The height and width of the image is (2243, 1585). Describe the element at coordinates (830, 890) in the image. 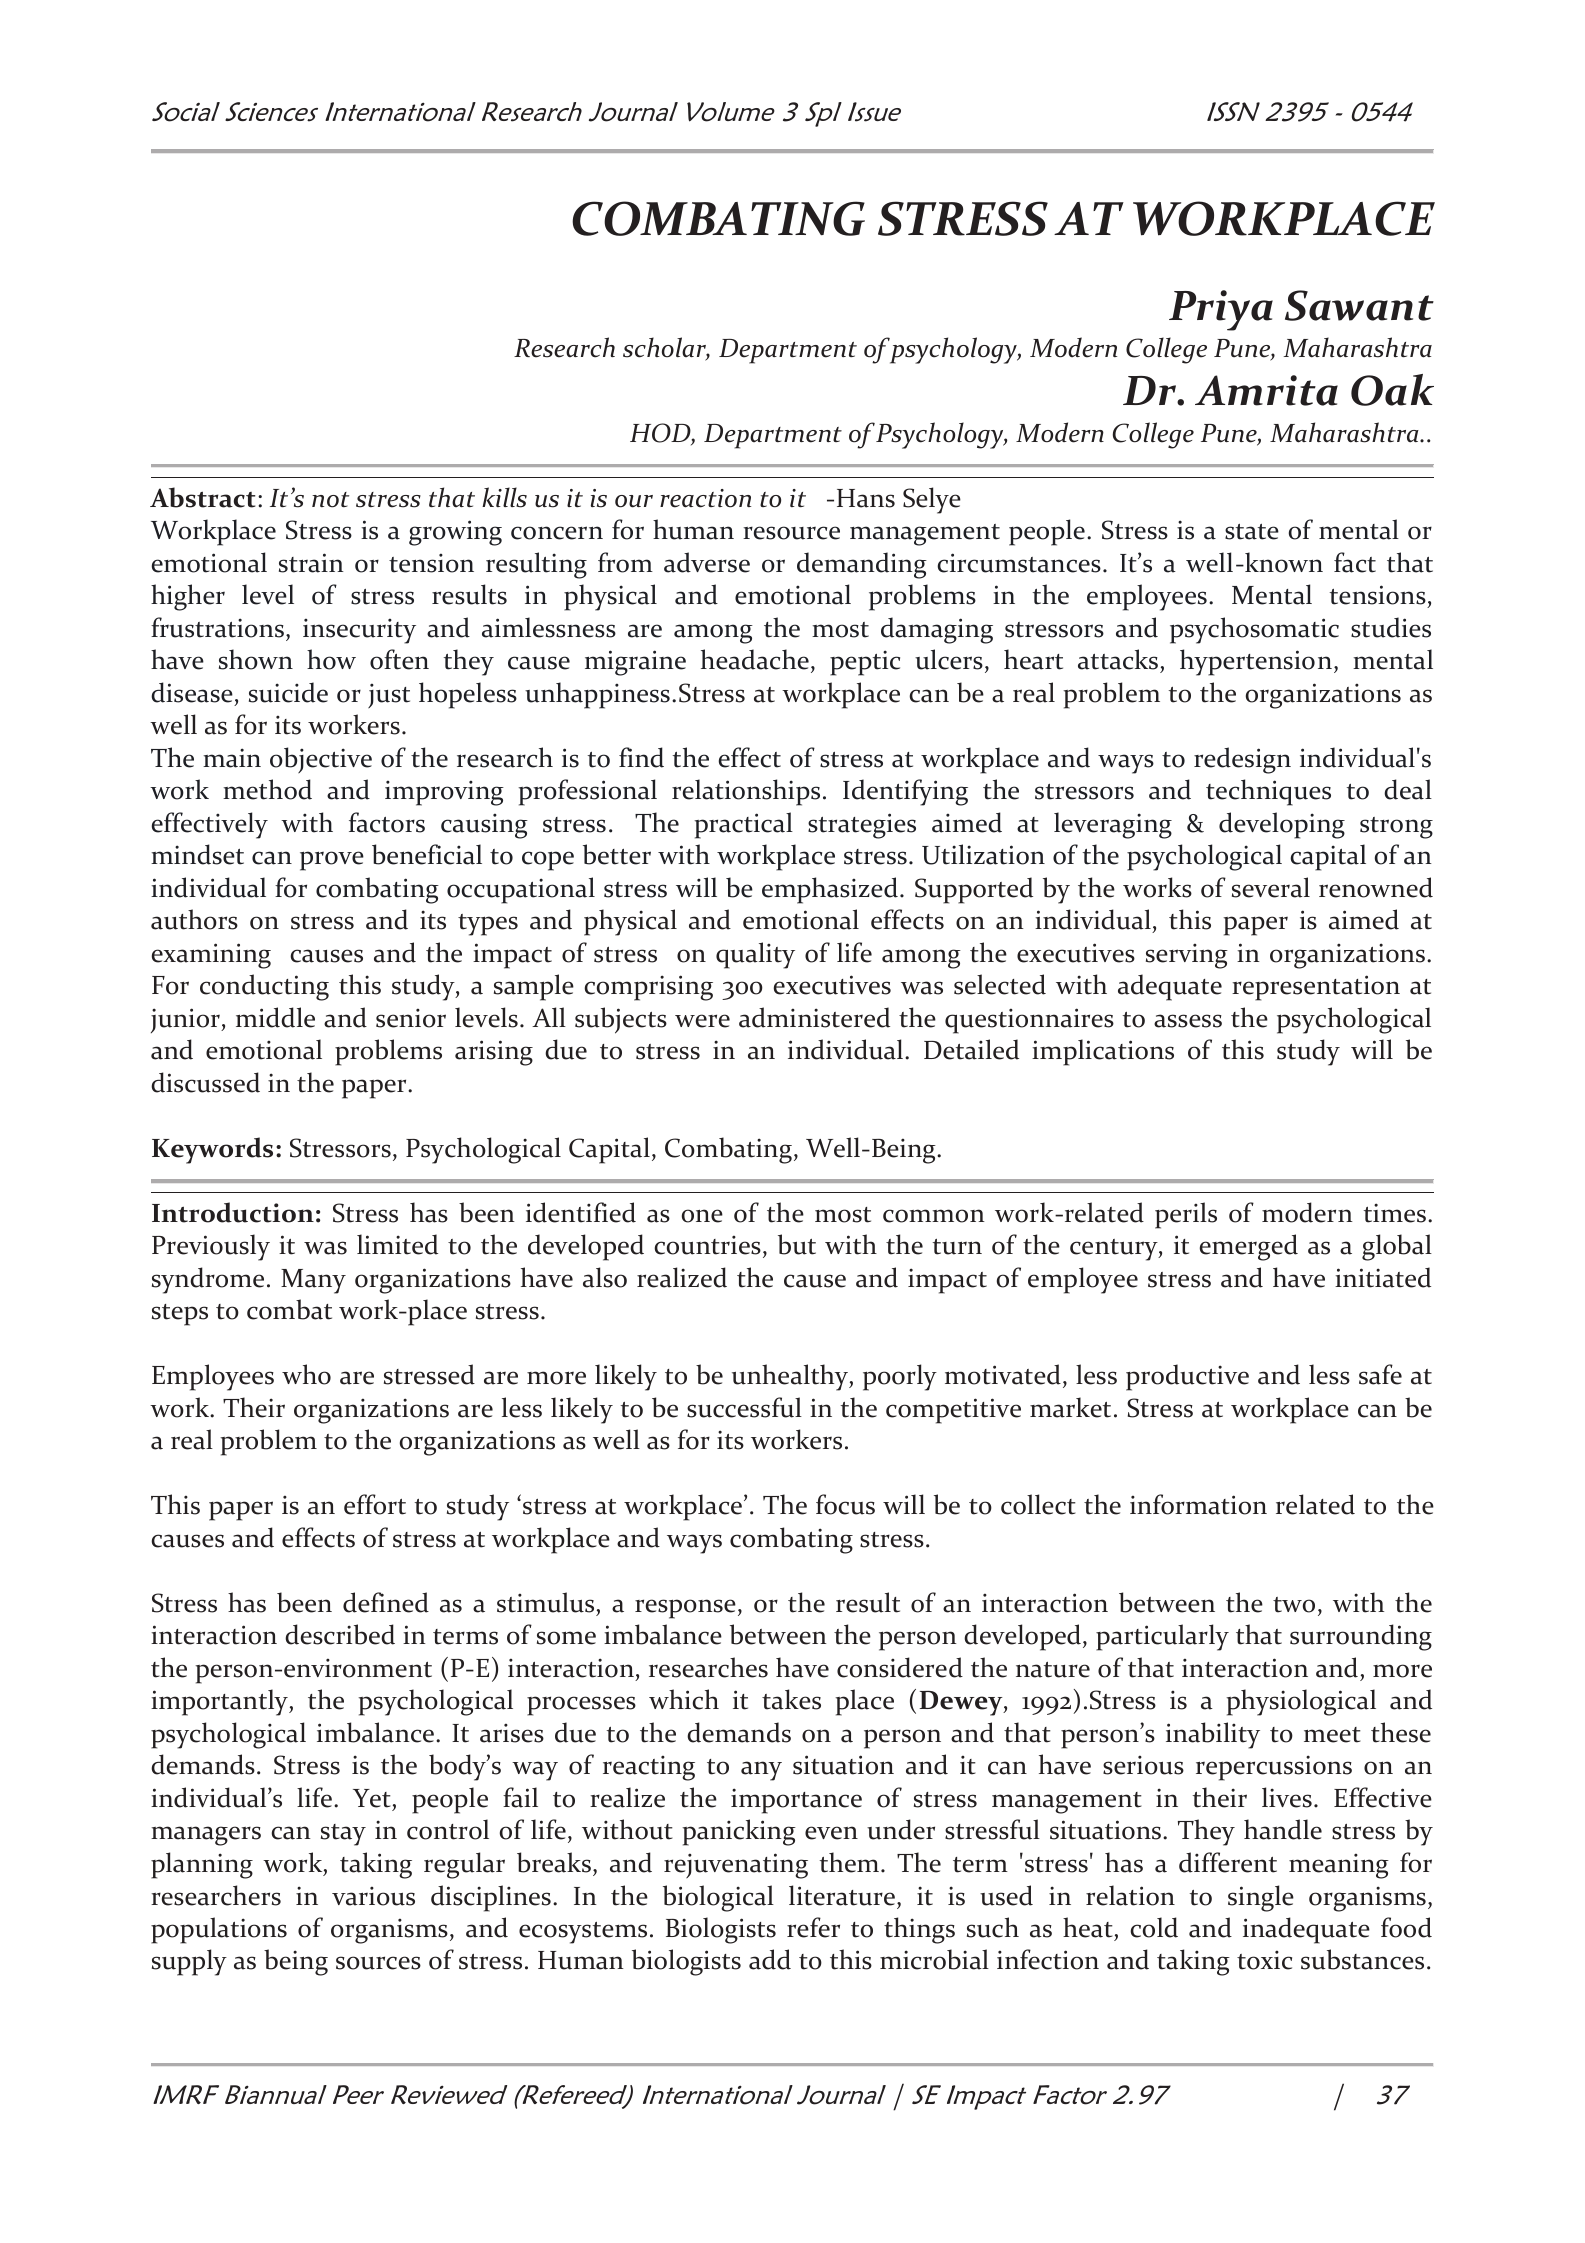

I see `emphasized` at that location.
